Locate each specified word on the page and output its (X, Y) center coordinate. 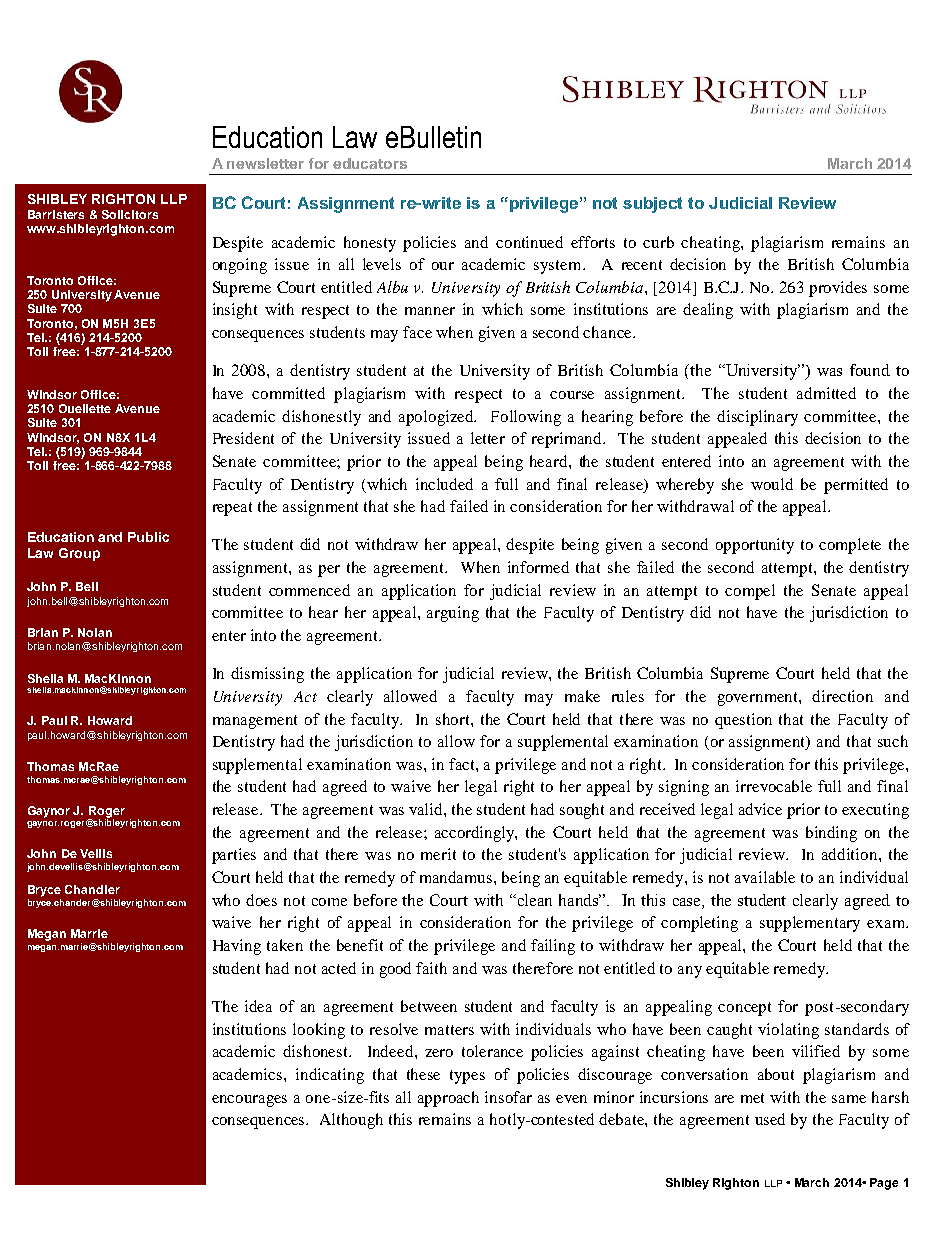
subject (652, 205)
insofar (508, 1097)
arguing (453, 614)
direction (842, 696)
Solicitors (130, 214)
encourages (249, 1101)
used (770, 1119)
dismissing (267, 675)
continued (529, 242)
